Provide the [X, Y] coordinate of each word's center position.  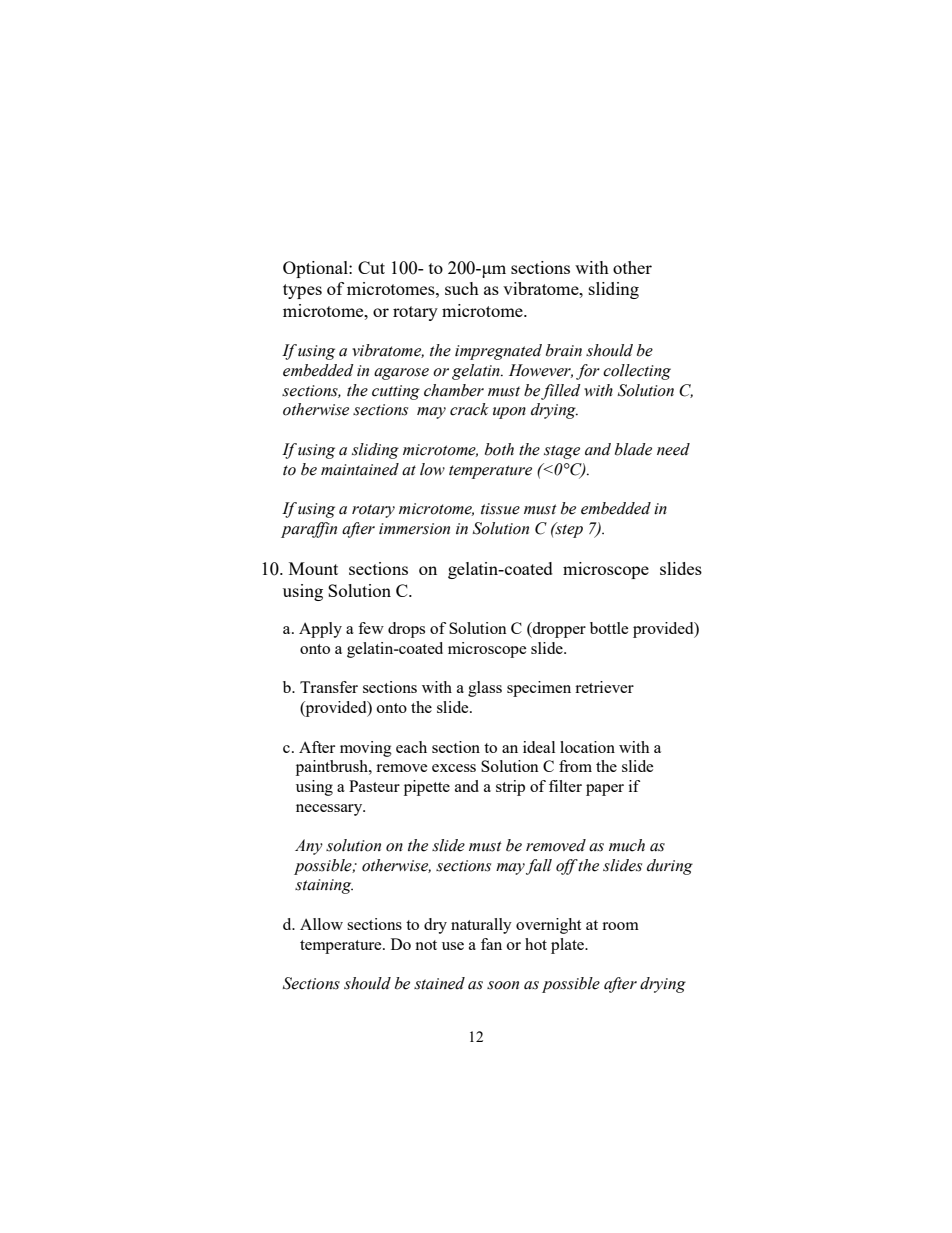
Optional [316, 269]
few [371, 628]
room [620, 926]
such [462, 288]
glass [485, 689]
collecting [637, 372]
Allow [321, 924]
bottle [609, 628]
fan [491, 944]
